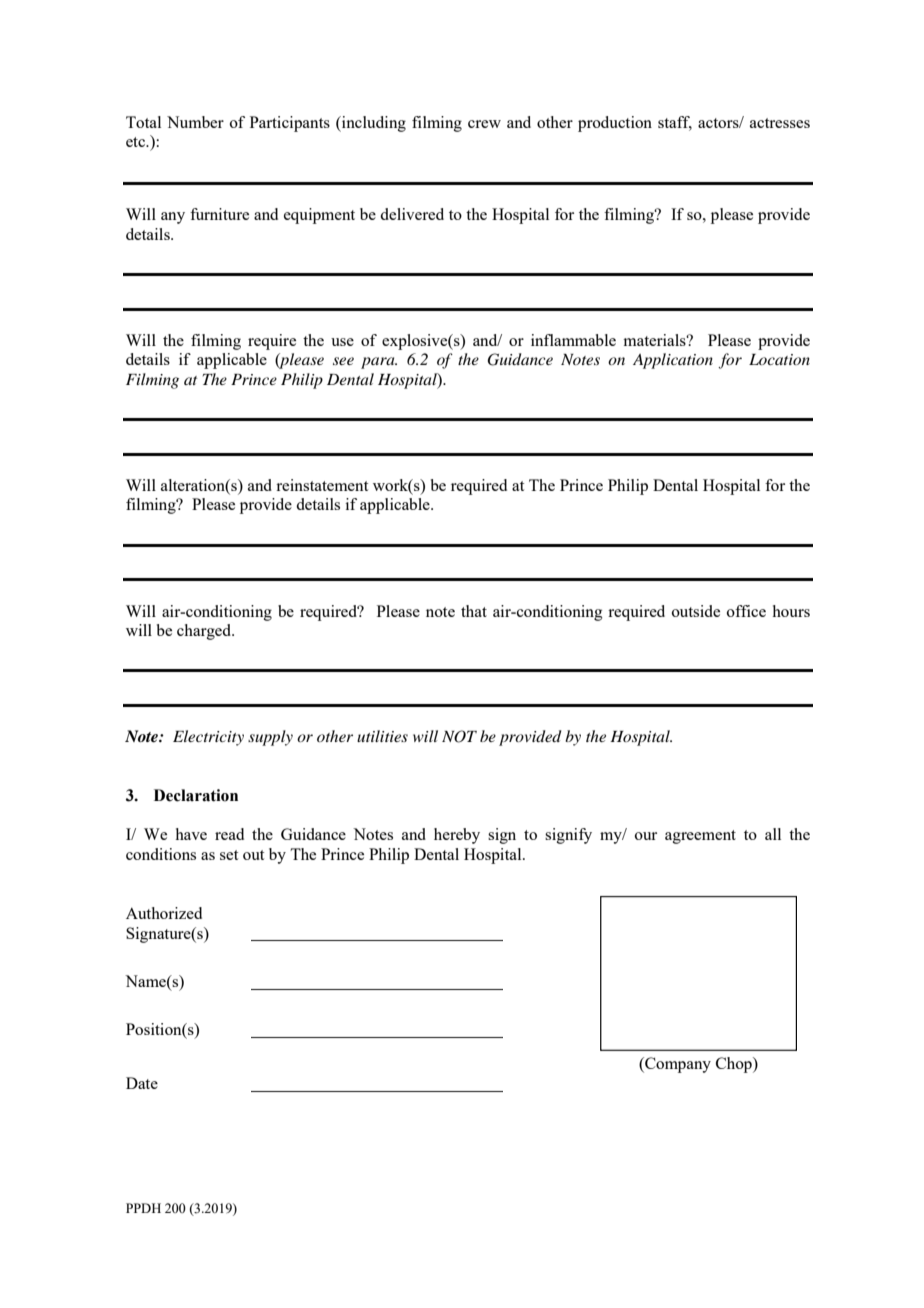  Describe the element at coordinates (379, 363) in the screenshot. I see `para` at that location.
